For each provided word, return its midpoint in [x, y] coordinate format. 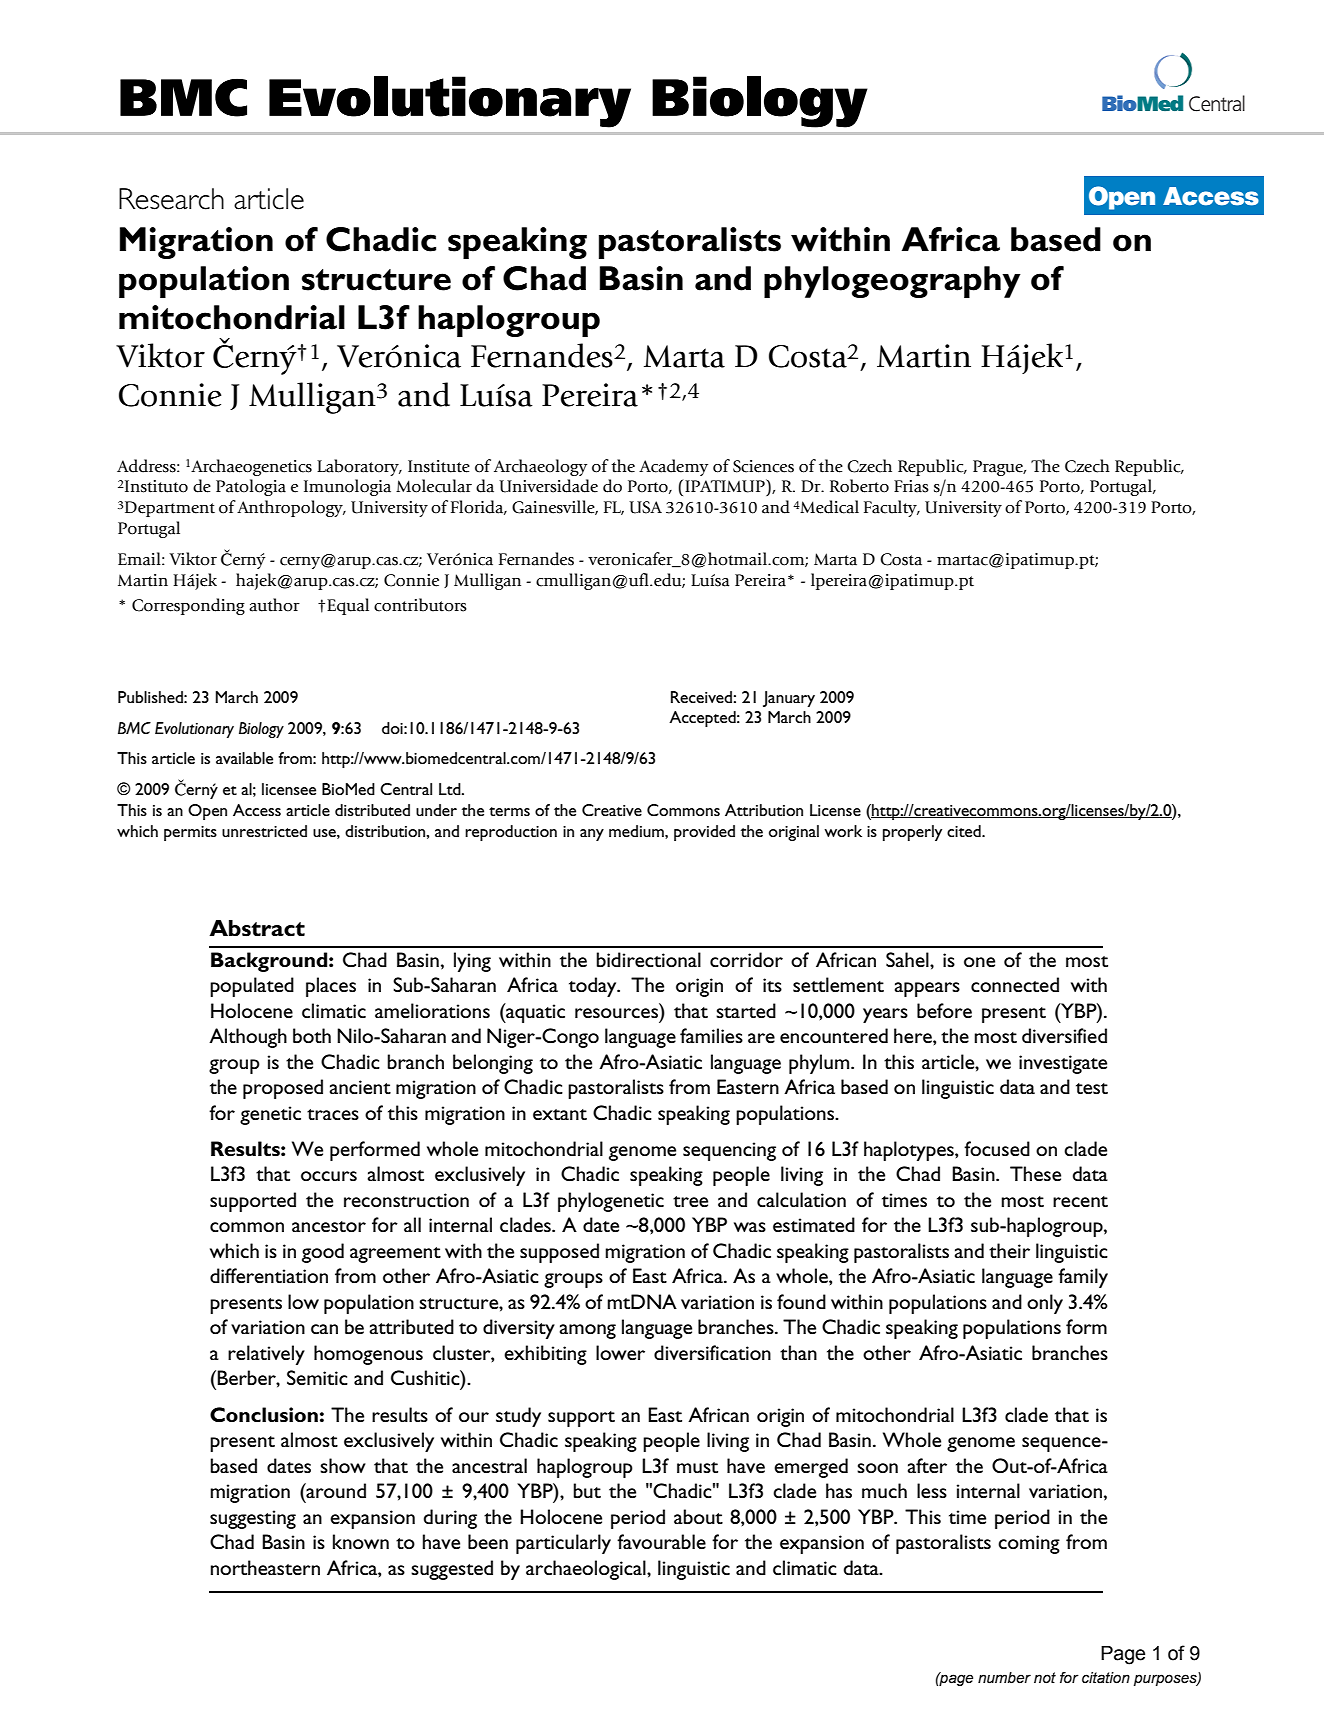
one [979, 962]
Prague [999, 468]
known [361, 1541]
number [1004, 1678]
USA [645, 507]
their [1009, 1250]
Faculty [891, 508]
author [274, 605]
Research [171, 199]
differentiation [269, 1275]
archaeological [587, 1570]
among [588, 1331]
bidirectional [648, 959]
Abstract [257, 928]
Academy [673, 467]
